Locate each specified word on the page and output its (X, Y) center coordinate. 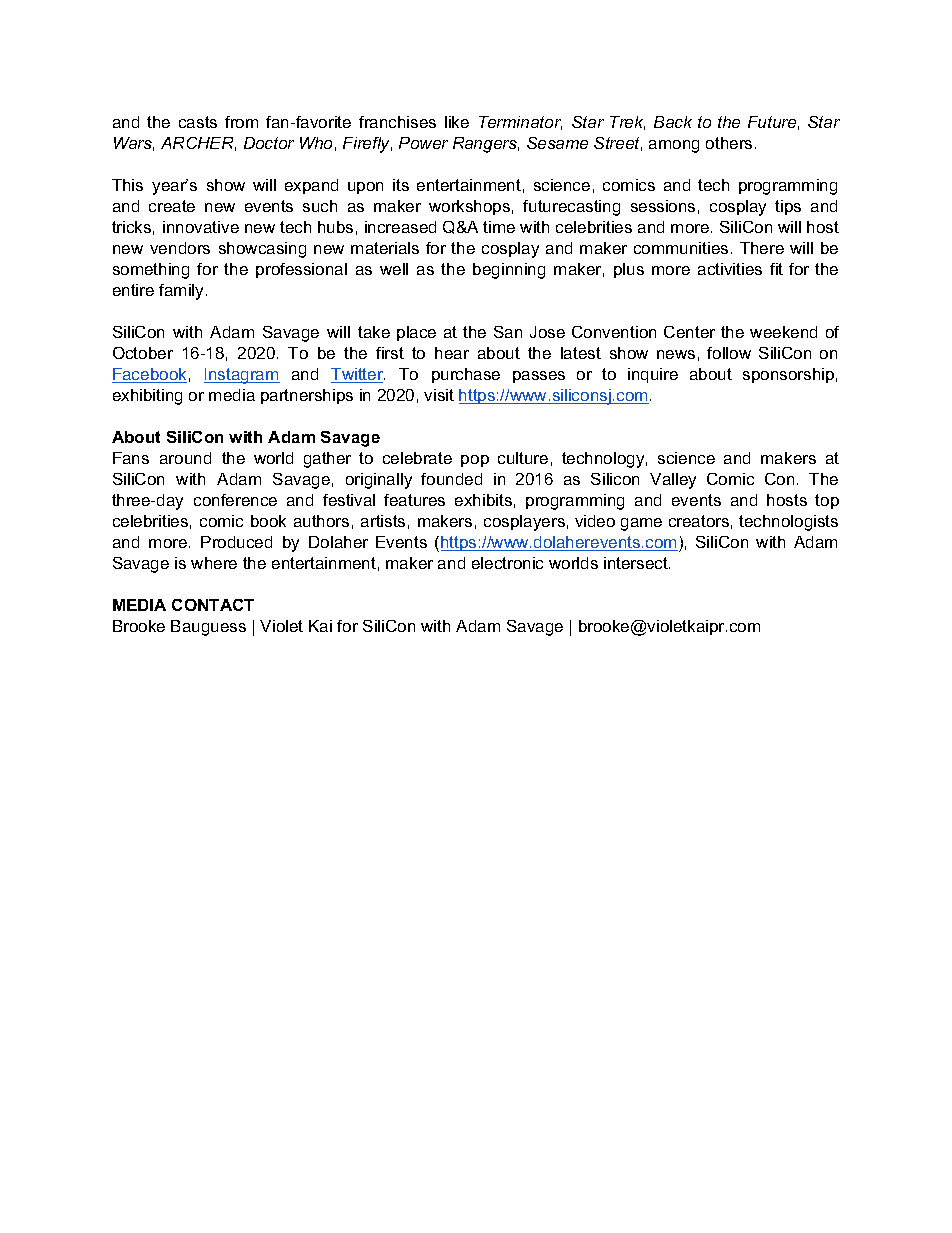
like (457, 122)
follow (729, 353)
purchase (466, 375)
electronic (507, 563)
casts (198, 122)
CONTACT (213, 605)
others (729, 143)
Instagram (242, 376)
